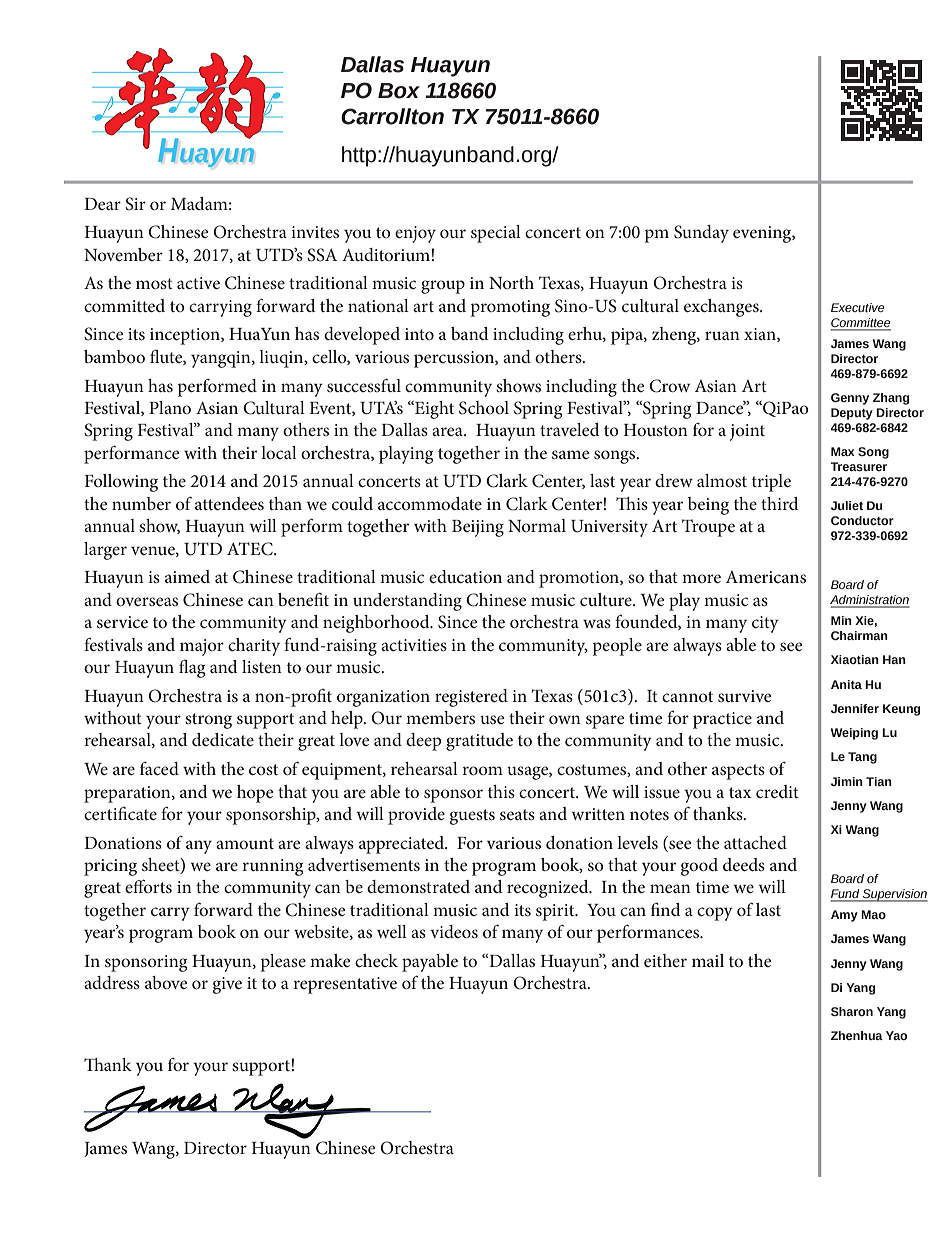 The image size is (952, 1233). I want to click on promoting, so click(510, 308).
